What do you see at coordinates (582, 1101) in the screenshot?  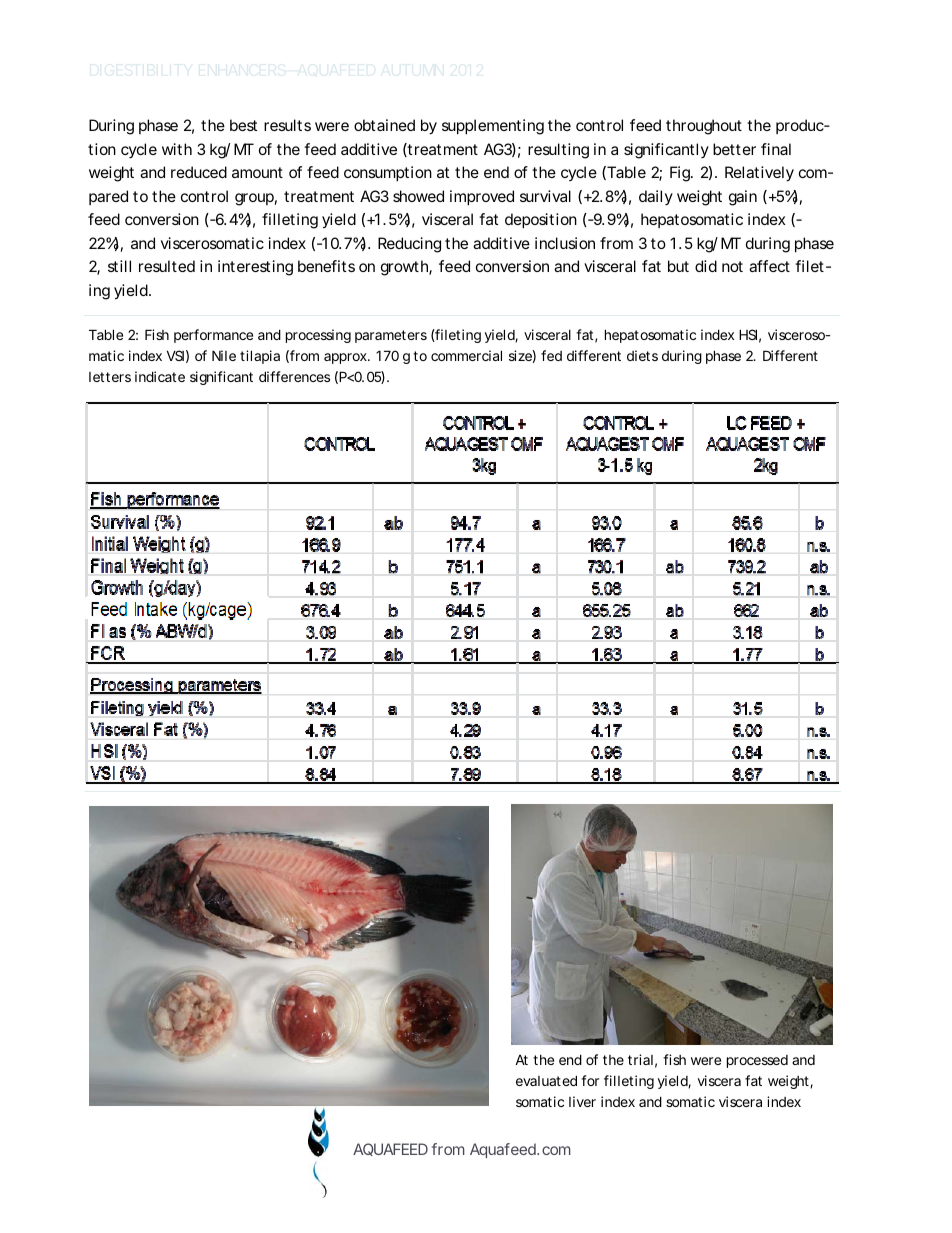 I see `liver` at bounding box center [582, 1101].
